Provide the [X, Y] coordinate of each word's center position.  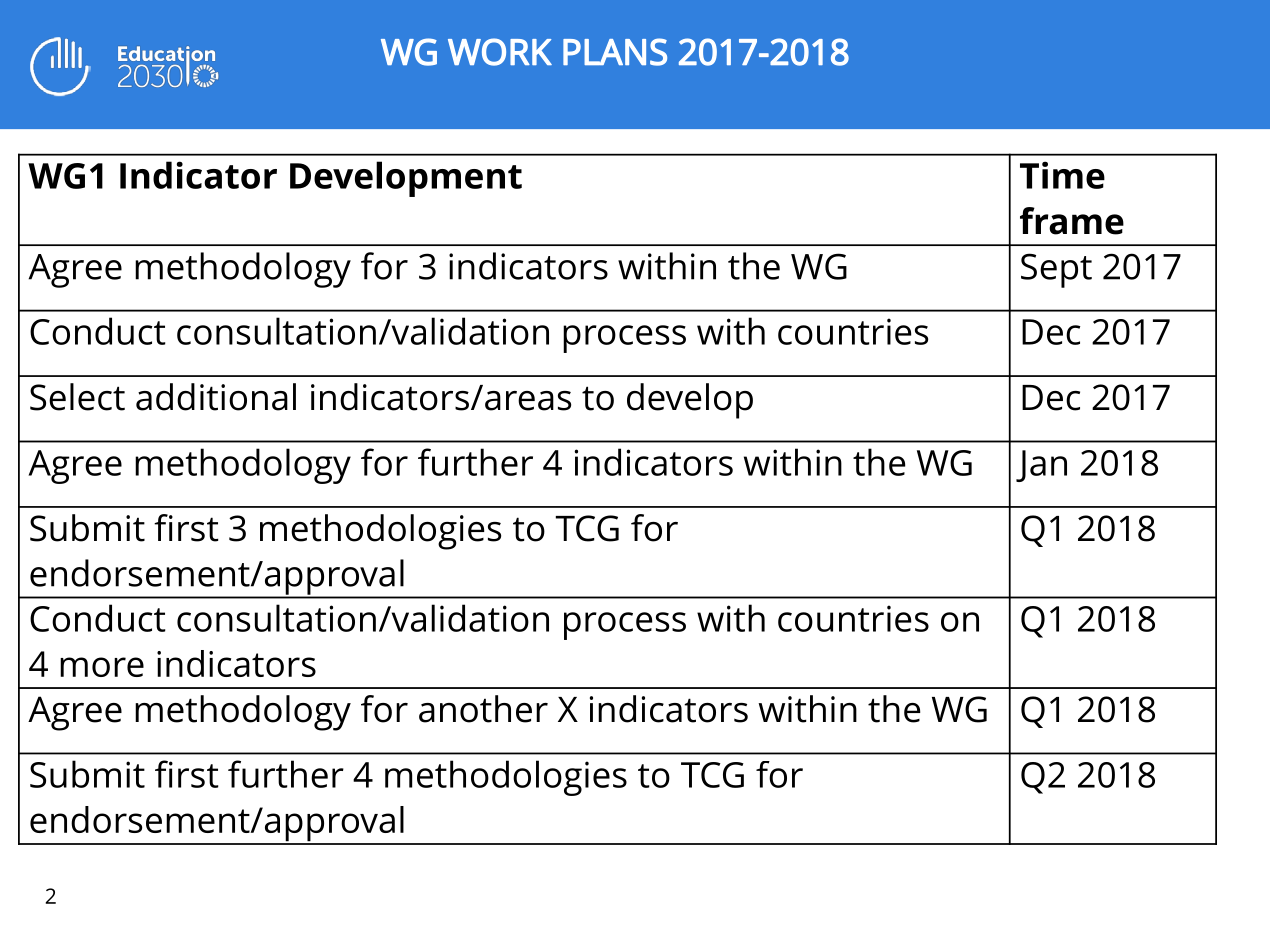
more [102, 667]
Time [1062, 175]
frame [1072, 221]
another [483, 709]
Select [77, 397]
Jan [1041, 466]
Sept [1056, 270]
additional [216, 397]
